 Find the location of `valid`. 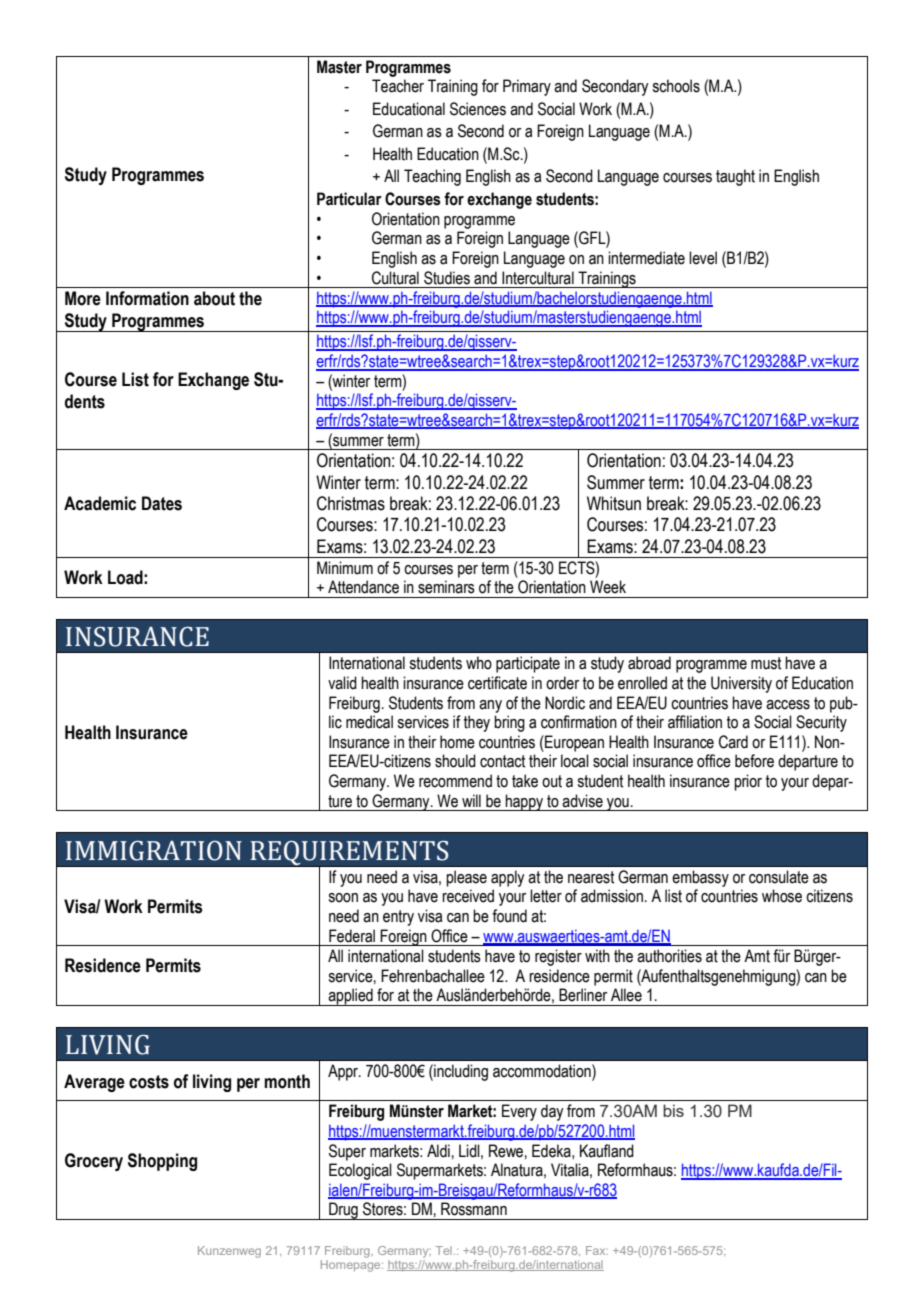

valid is located at coordinates (342, 683).
